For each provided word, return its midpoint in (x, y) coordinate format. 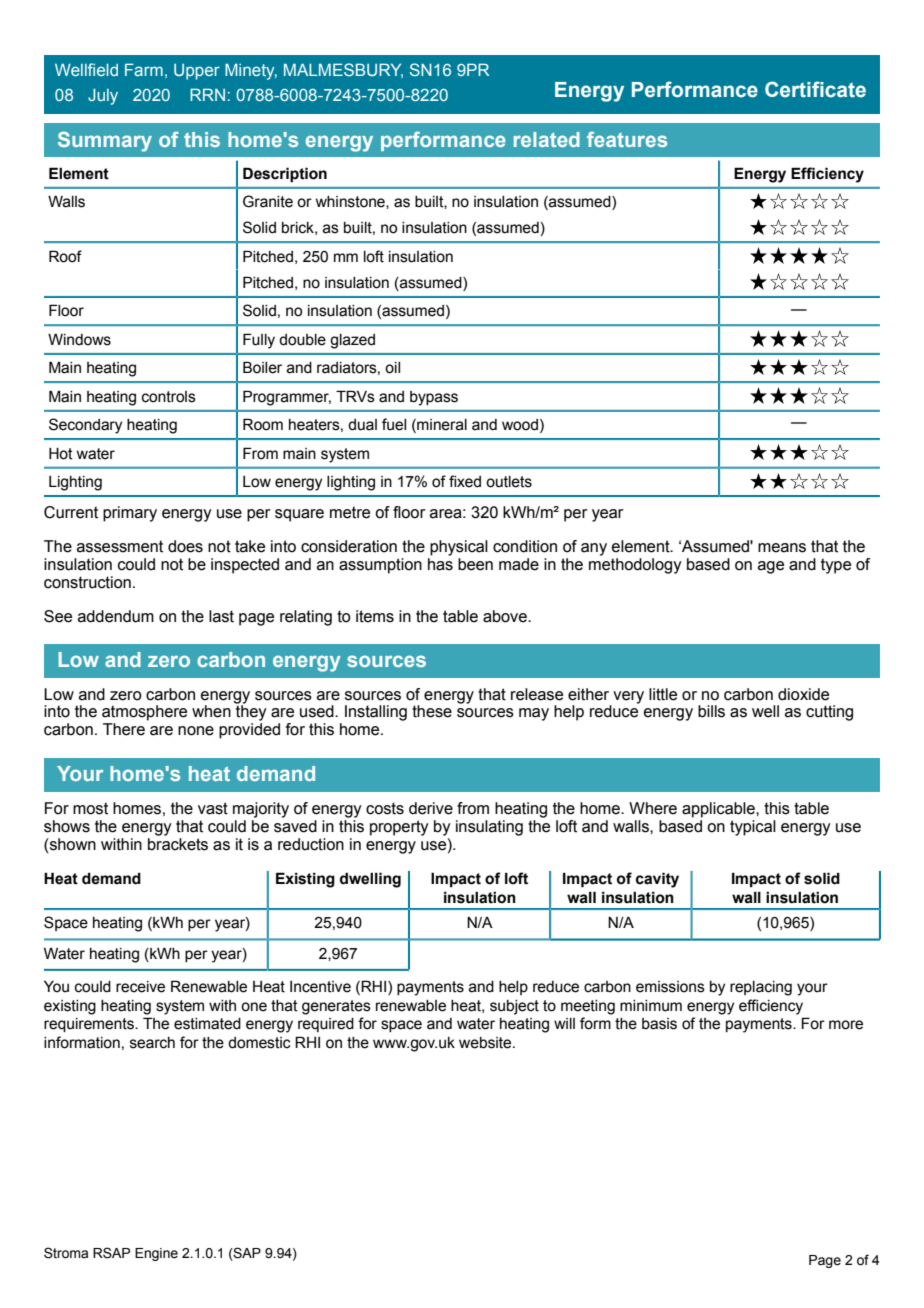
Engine (156, 1254)
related (547, 139)
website (486, 1043)
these (432, 711)
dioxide (803, 694)
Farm (144, 69)
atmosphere (144, 713)
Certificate (815, 89)
